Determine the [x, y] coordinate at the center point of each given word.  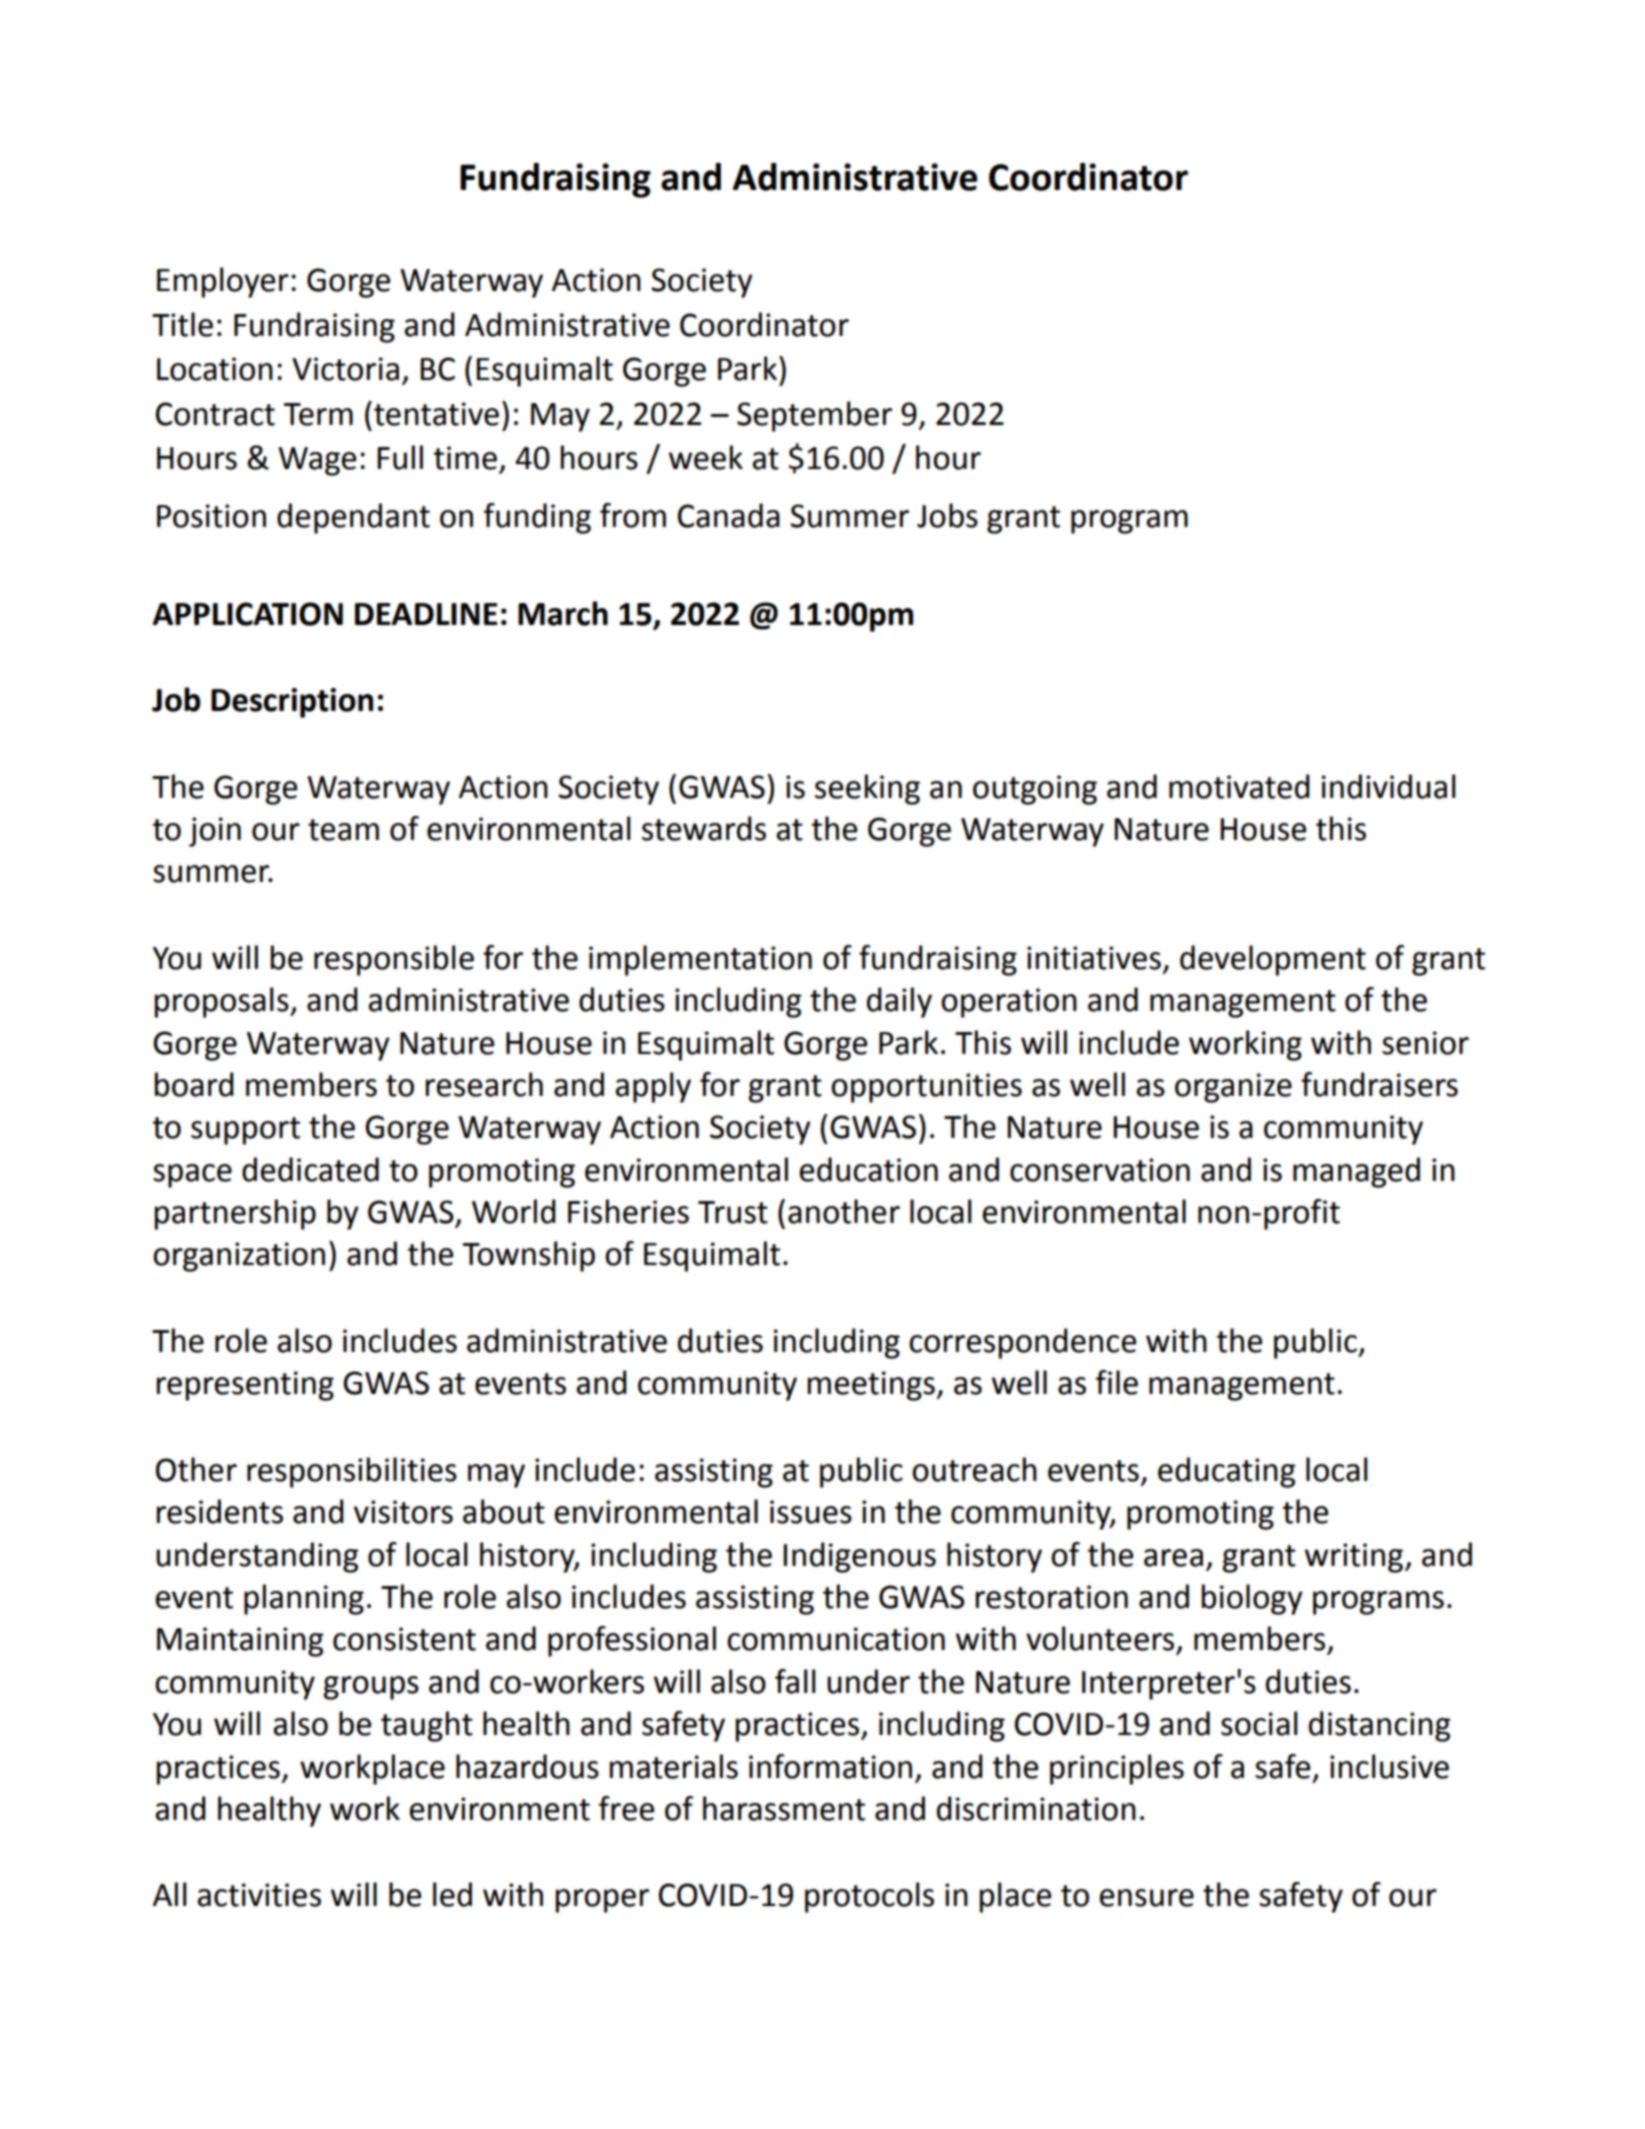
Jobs [947, 515]
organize [1233, 1088]
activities [259, 1895]
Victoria [345, 369]
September [814, 416]
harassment [784, 1808]
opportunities [926, 1088]
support [245, 1131]
